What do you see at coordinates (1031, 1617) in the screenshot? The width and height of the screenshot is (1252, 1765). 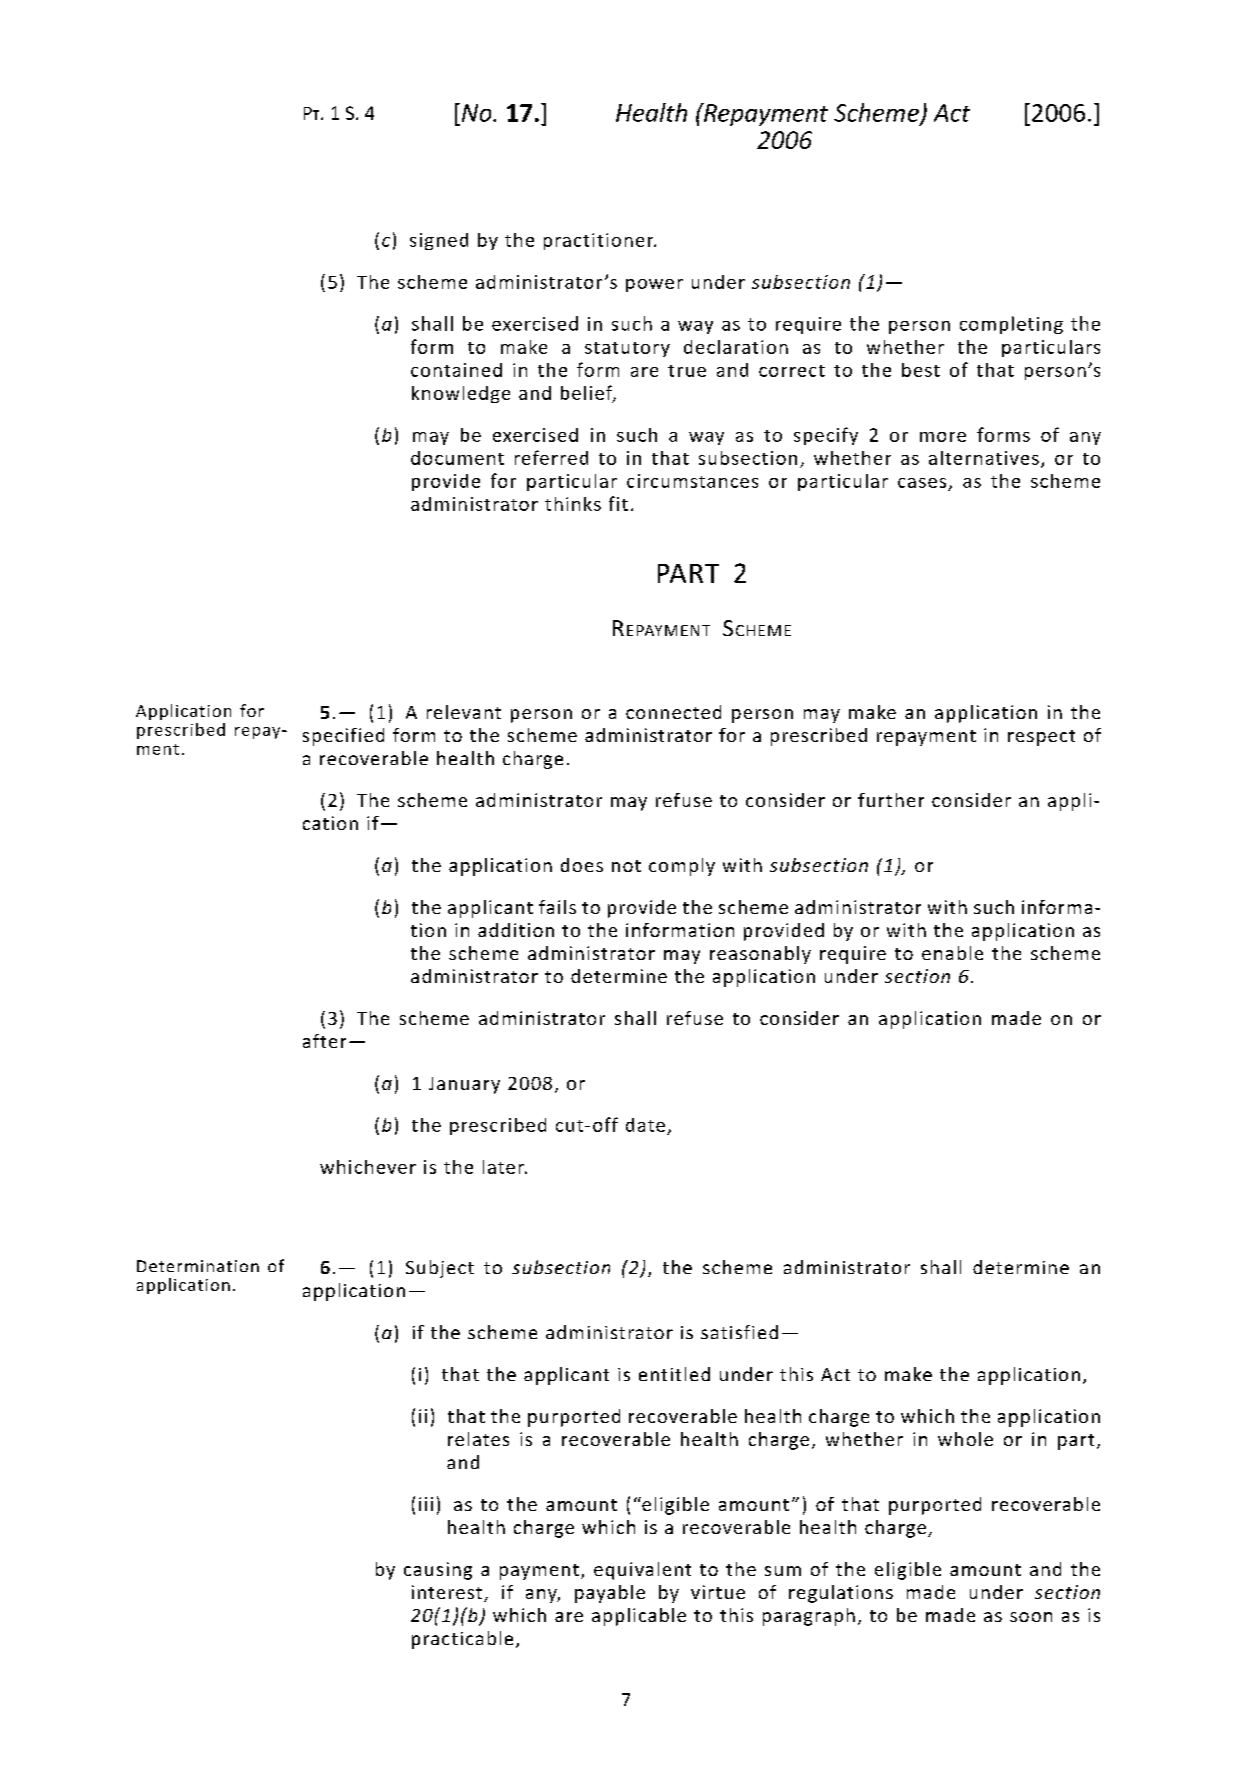 I see `soon` at bounding box center [1031, 1617].
